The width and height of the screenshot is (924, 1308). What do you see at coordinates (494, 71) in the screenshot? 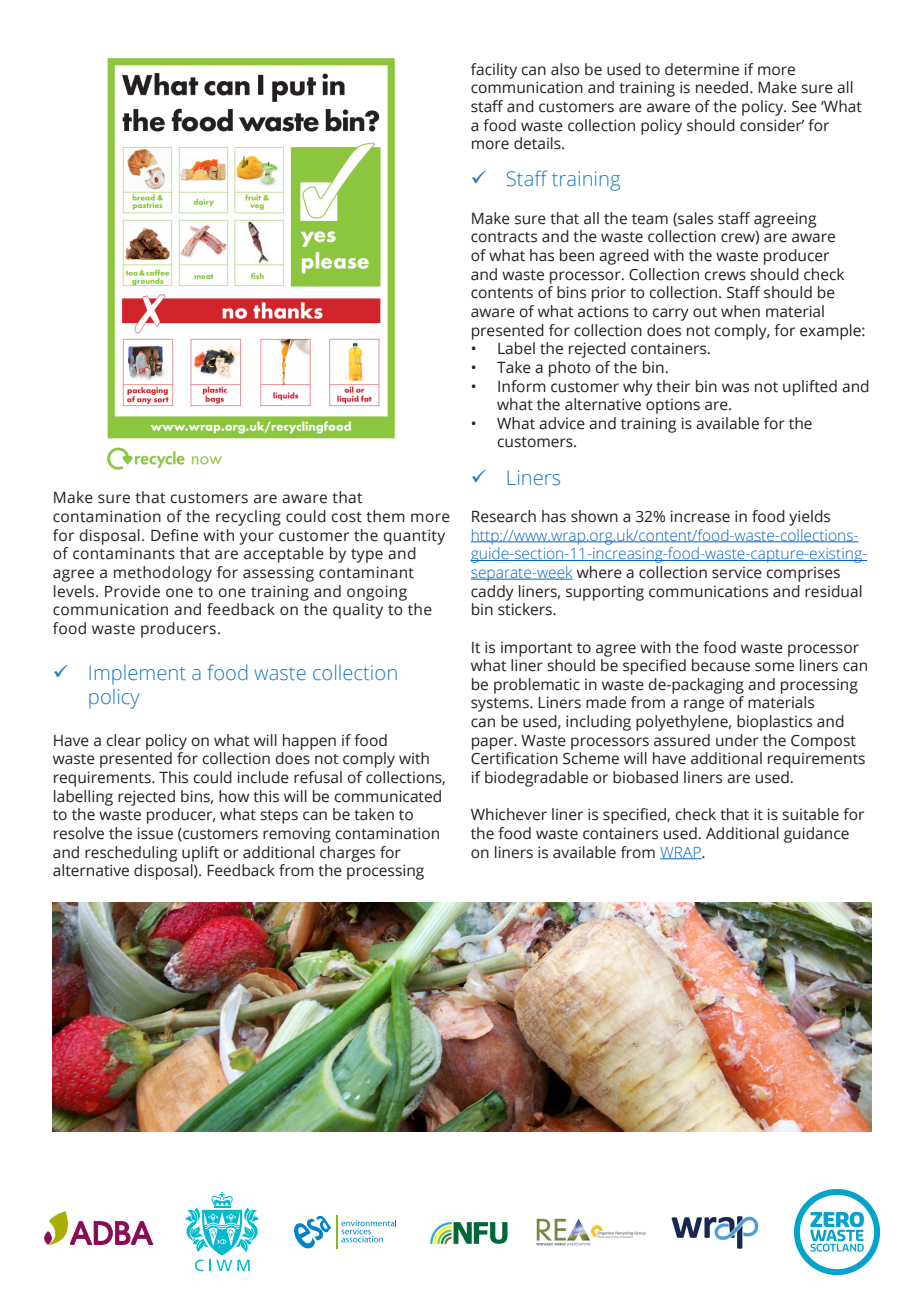
I see `facility` at bounding box center [494, 71].
